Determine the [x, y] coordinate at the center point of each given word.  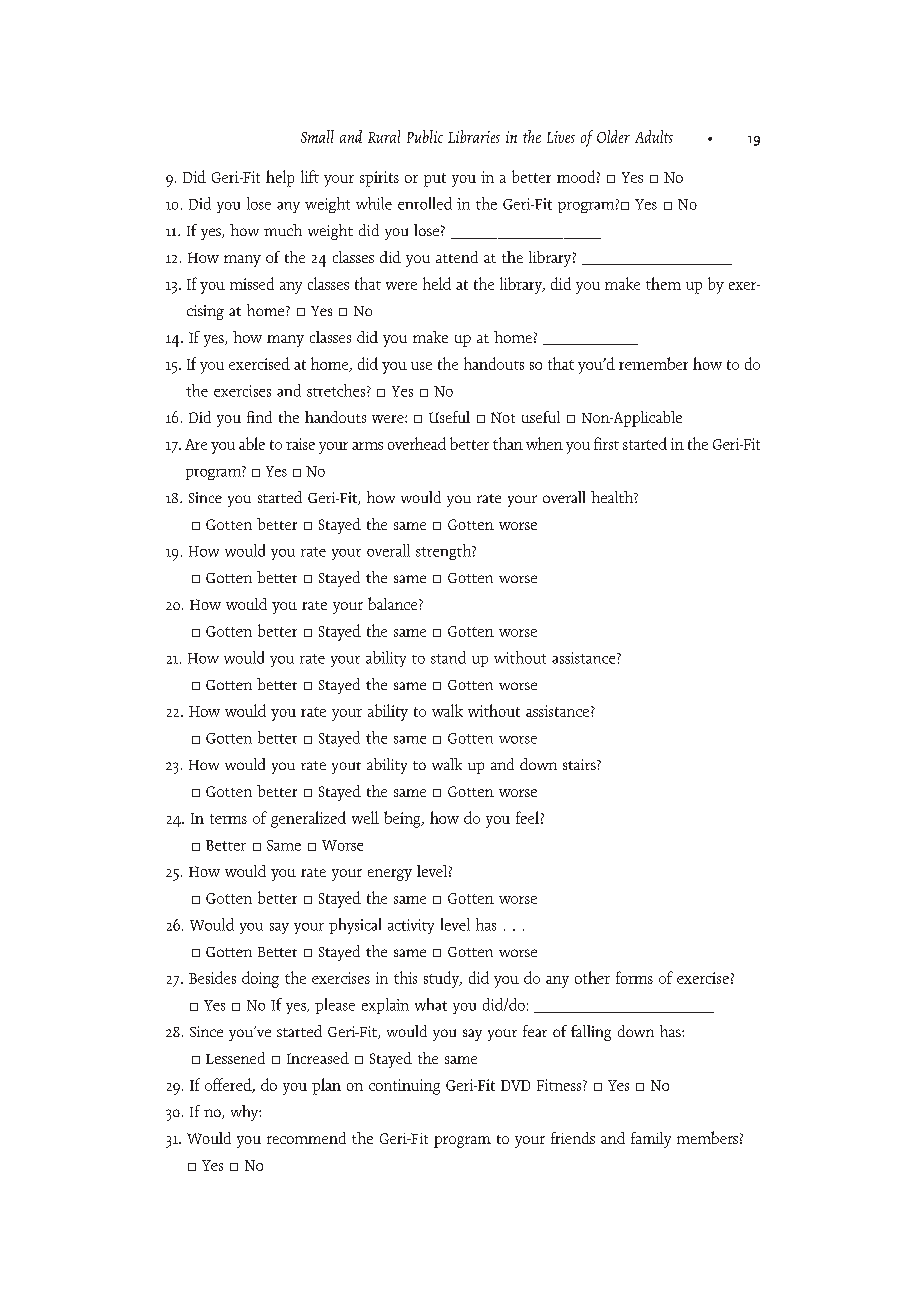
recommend [306, 1138]
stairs [580, 764]
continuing [404, 1087]
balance [394, 603]
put [435, 180]
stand [448, 657]
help [280, 178]
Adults [654, 136]
